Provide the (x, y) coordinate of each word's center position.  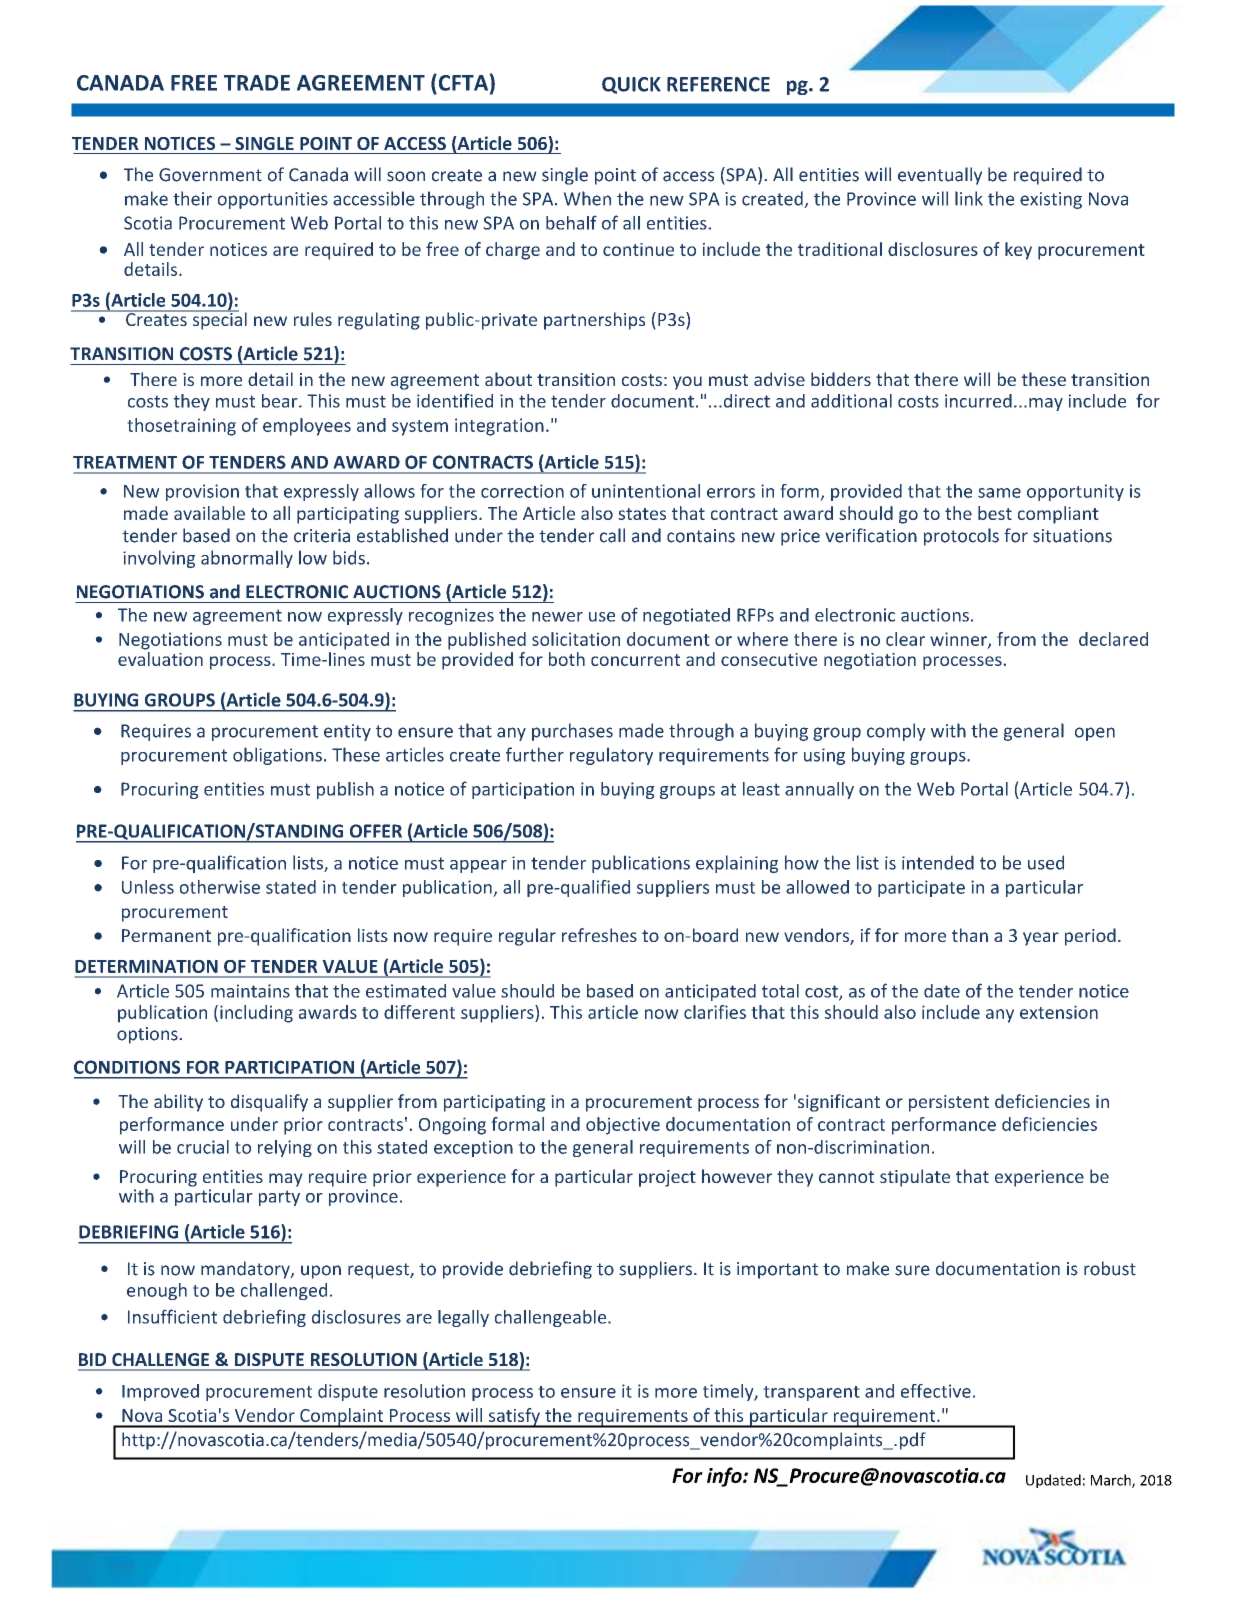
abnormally (247, 559)
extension (1059, 1012)
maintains (250, 991)
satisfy (514, 1418)
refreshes (599, 935)
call (612, 535)
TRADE (257, 83)
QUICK (631, 85)
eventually (940, 176)
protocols (961, 537)
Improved (160, 1392)
